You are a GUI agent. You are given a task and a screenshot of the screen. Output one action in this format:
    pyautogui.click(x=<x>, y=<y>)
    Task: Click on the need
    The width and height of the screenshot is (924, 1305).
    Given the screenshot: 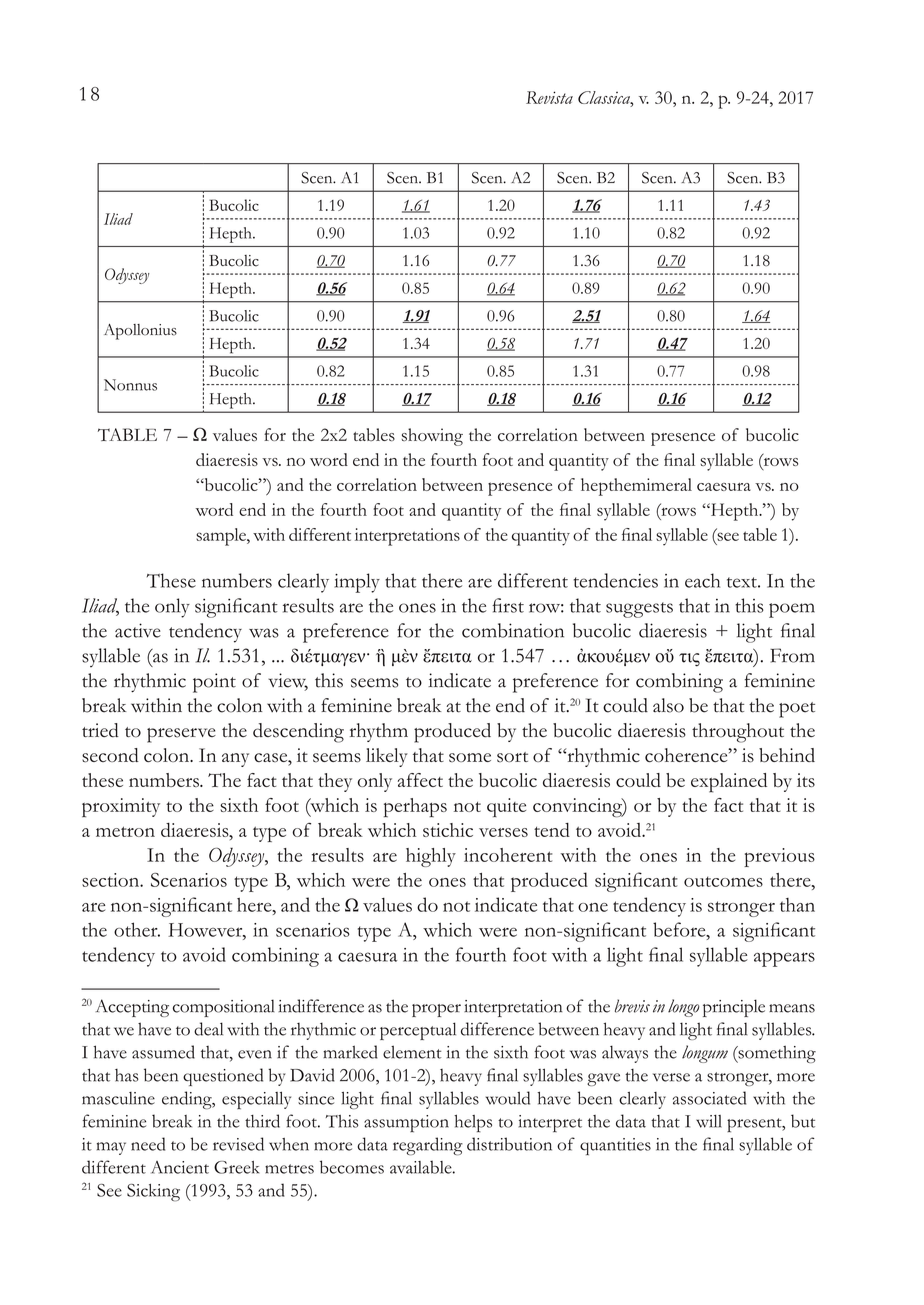 What is the action you would take?
    pyautogui.click(x=148, y=1144)
